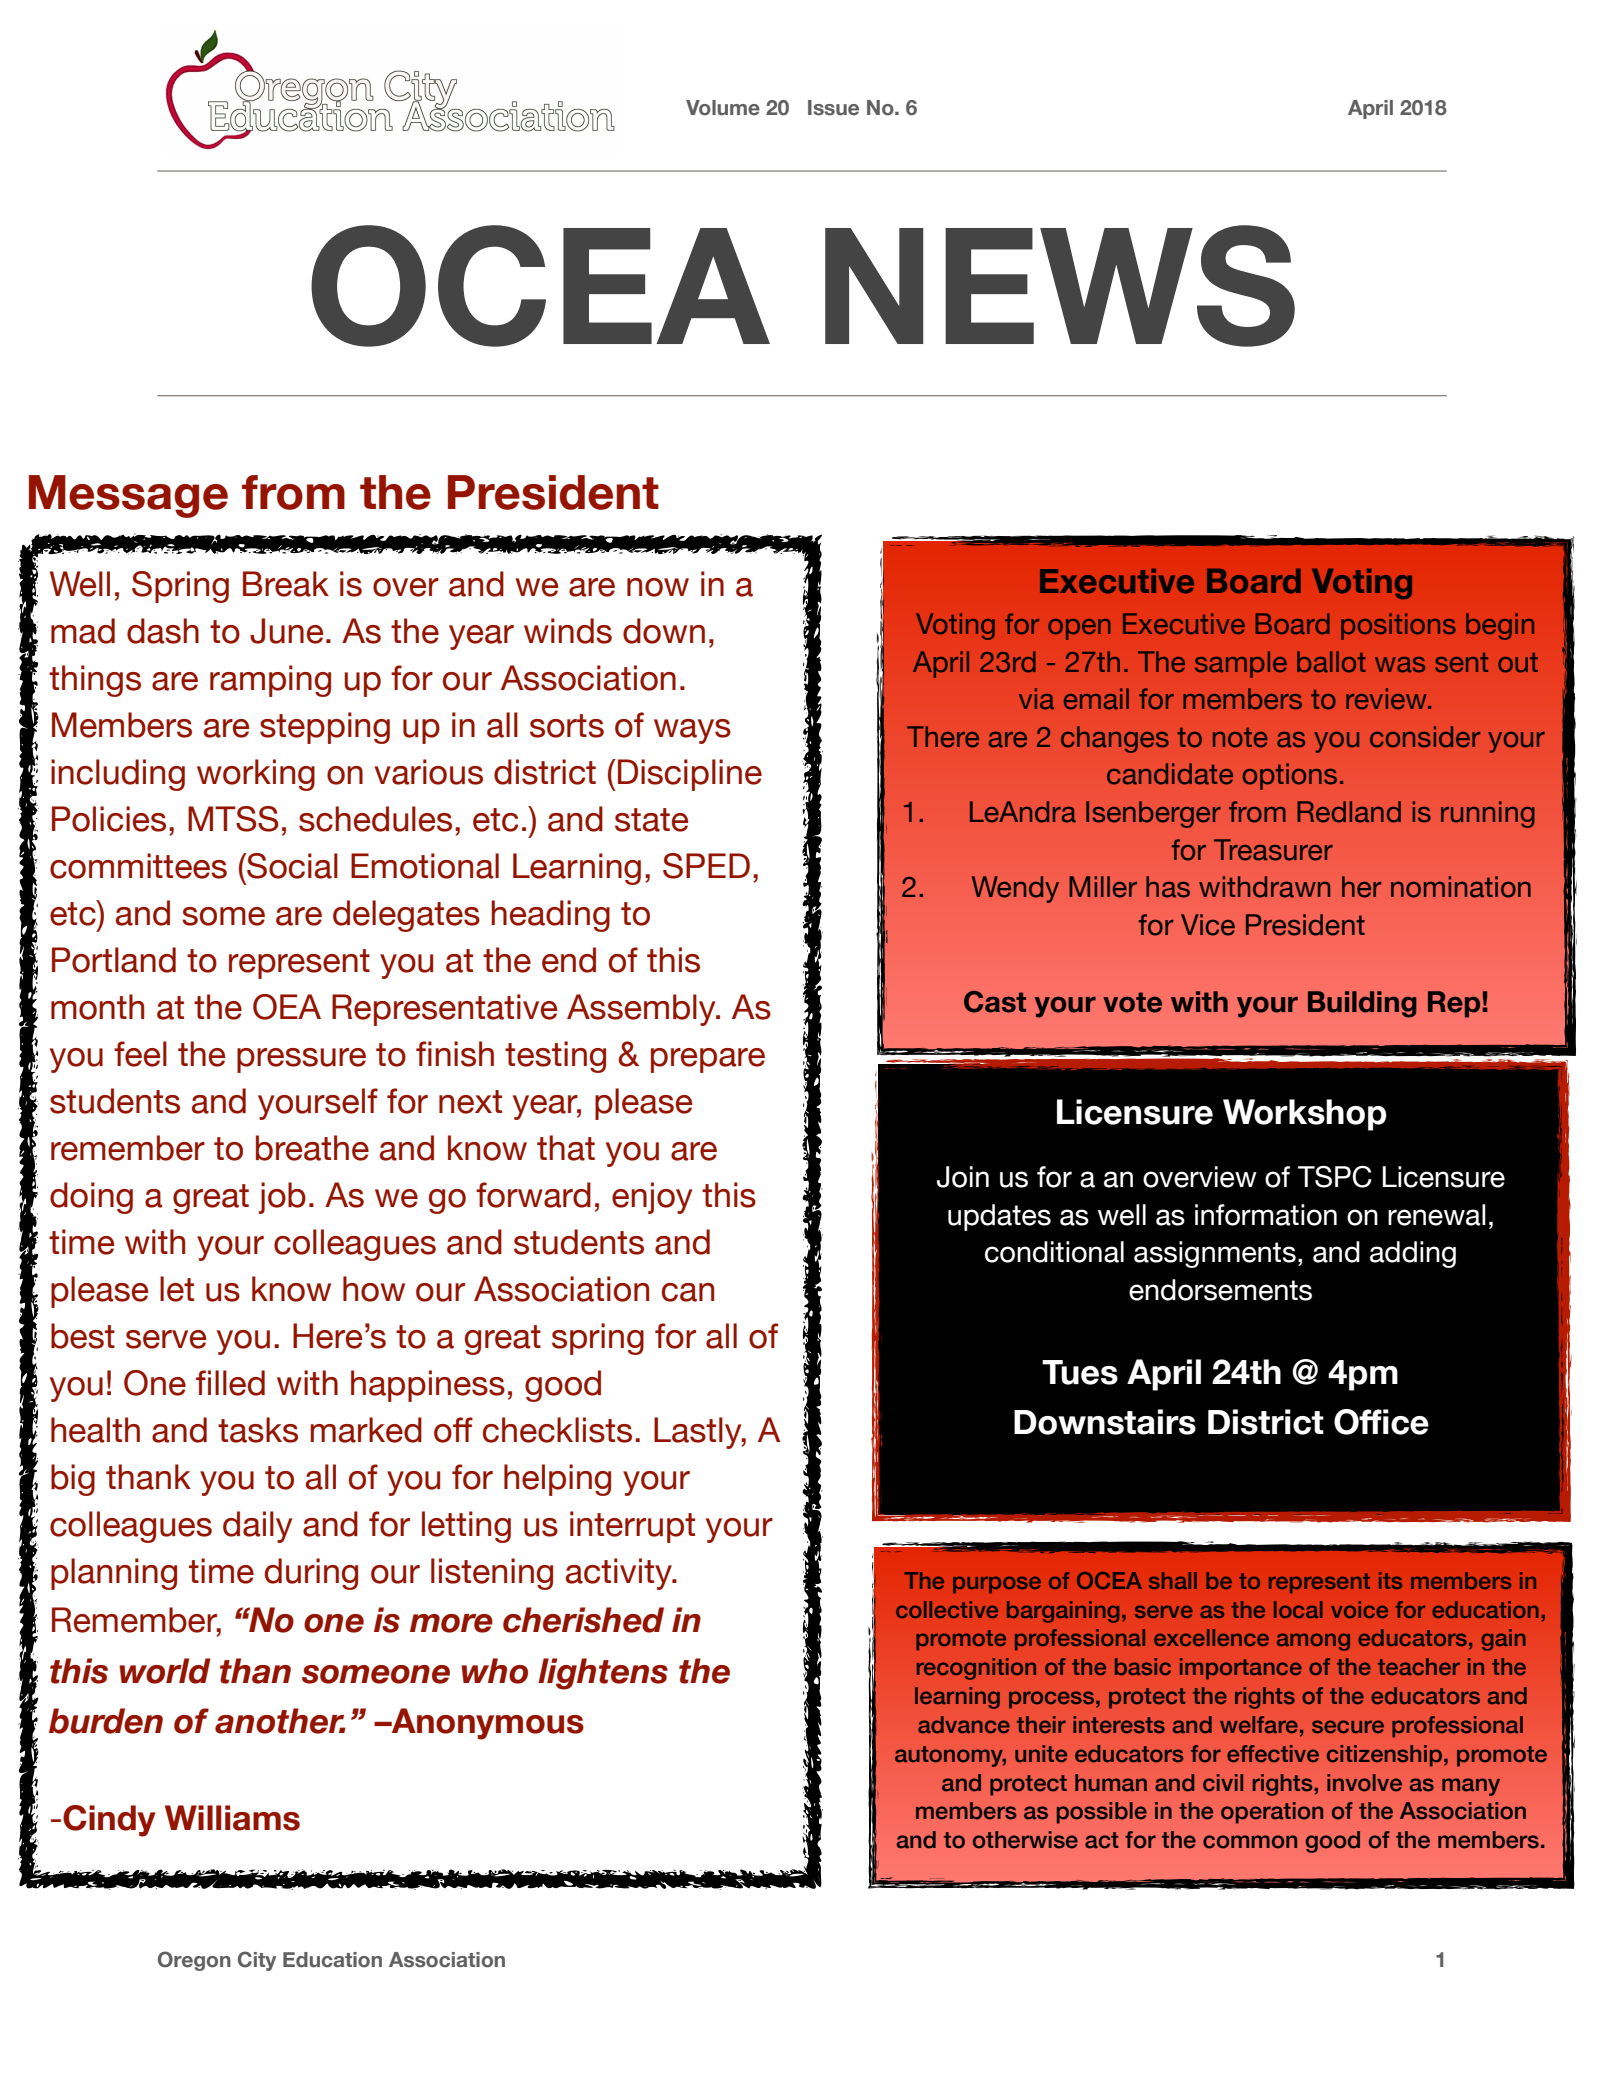  I want to click on job, so click(282, 1198).
